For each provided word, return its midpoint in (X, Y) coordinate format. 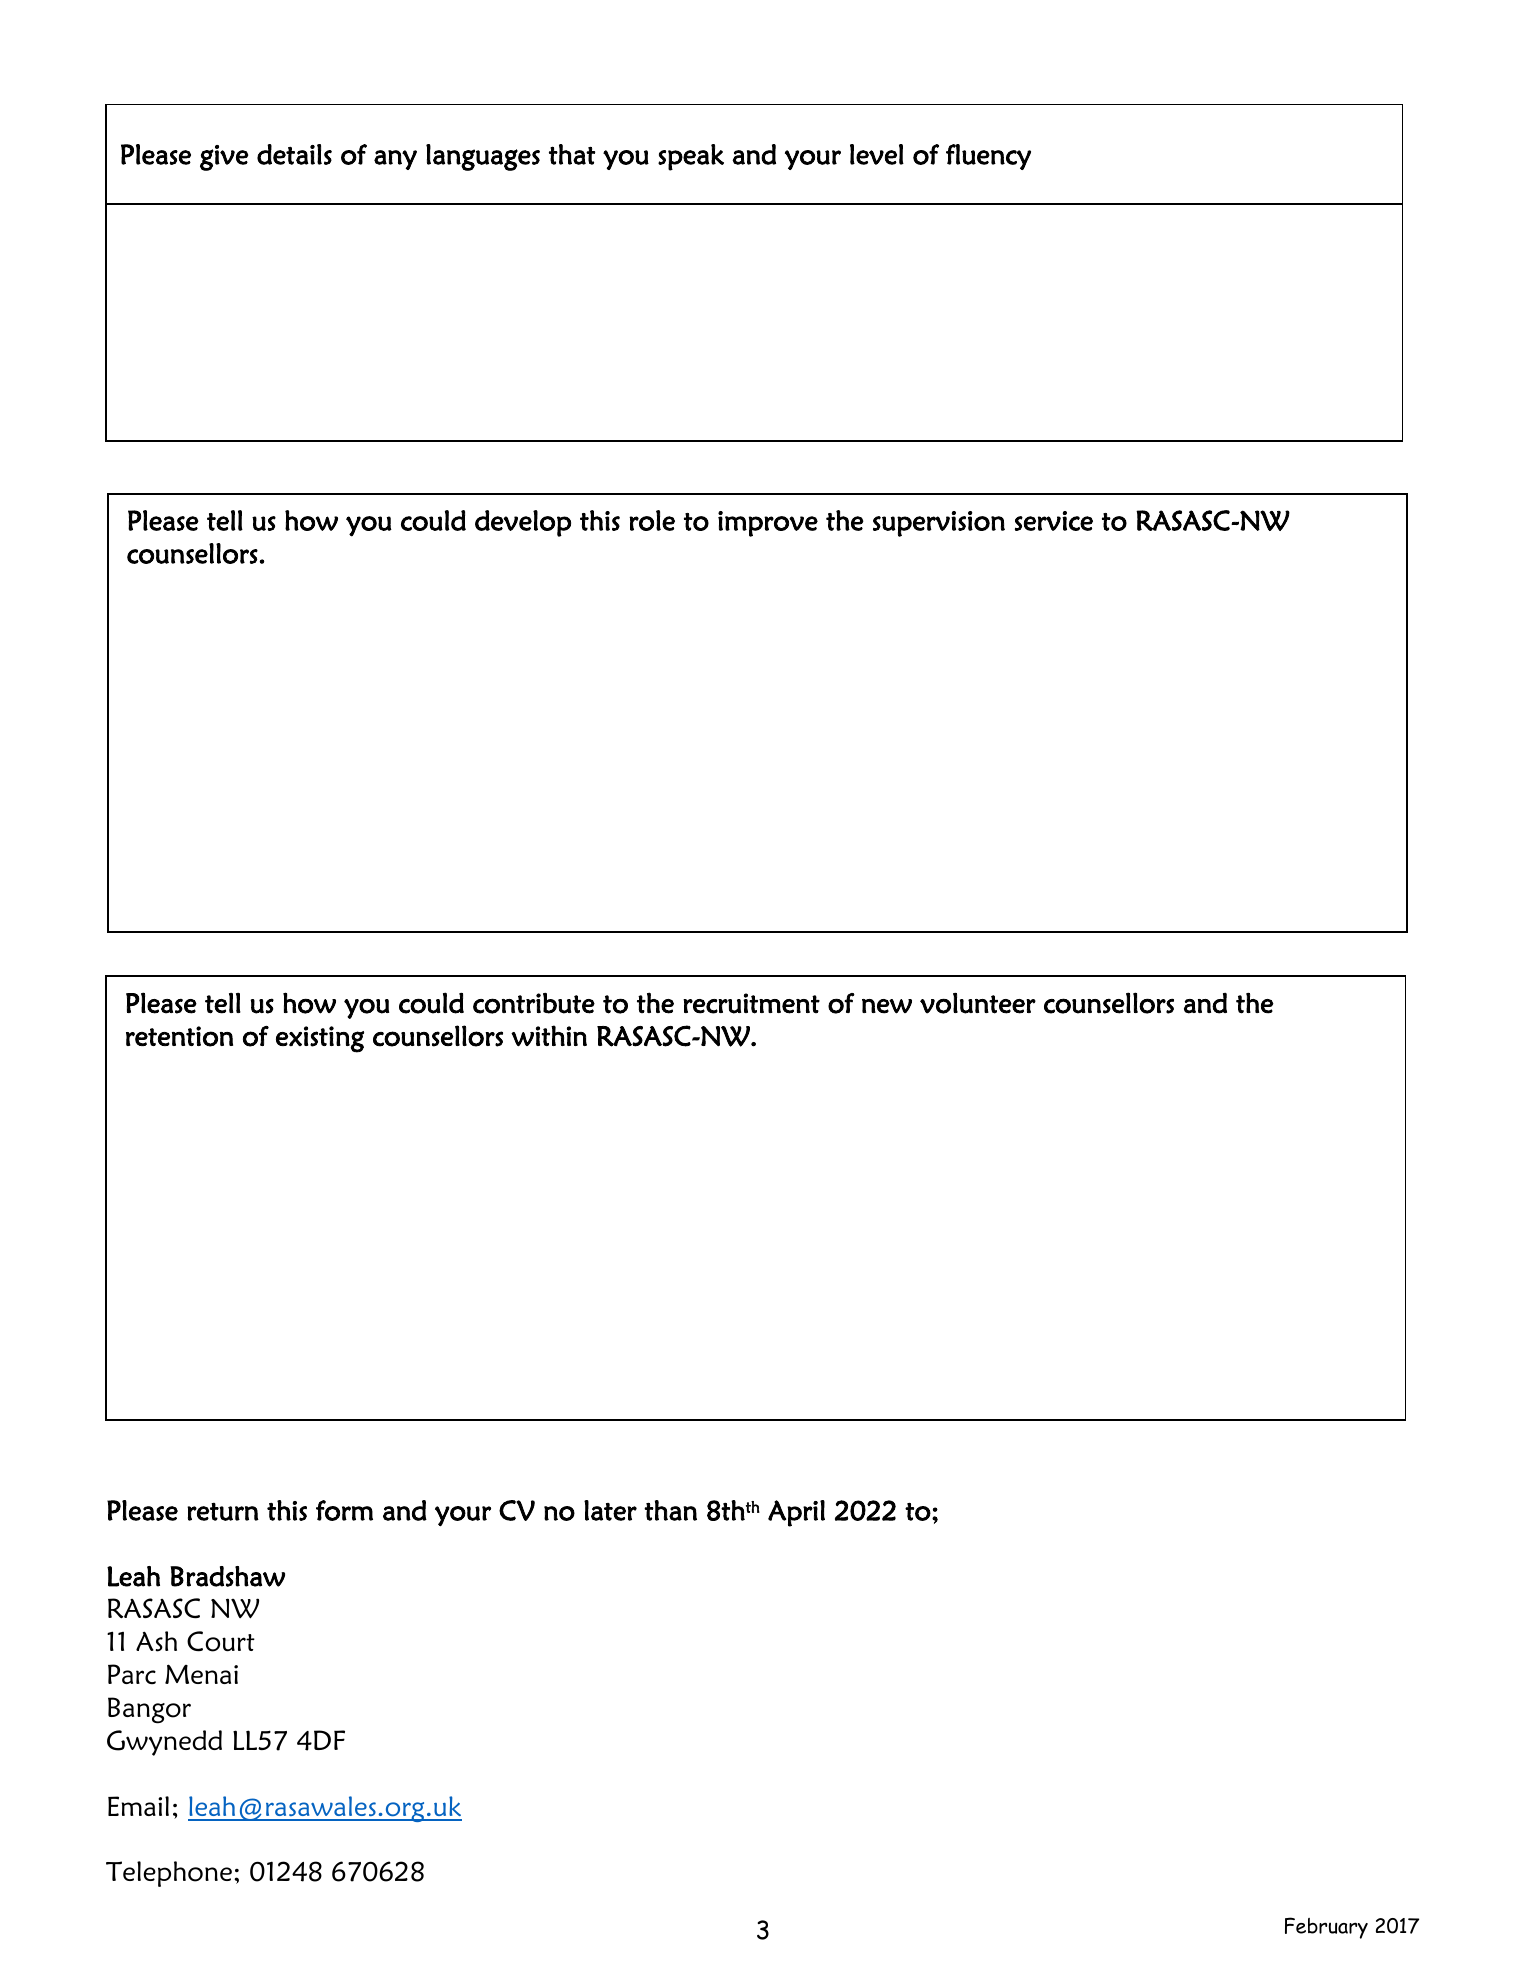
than (670, 1510)
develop (523, 523)
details (294, 154)
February (1326, 1928)
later (610, 1510)
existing (320, 1039)
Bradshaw (227, 1576)
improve (768, 524)
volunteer (978, 1003)
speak (691, 157)
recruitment (751, 1003)
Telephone (169, 1874)
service (1054, 521)
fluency (988, 157)
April (796, 1513)
